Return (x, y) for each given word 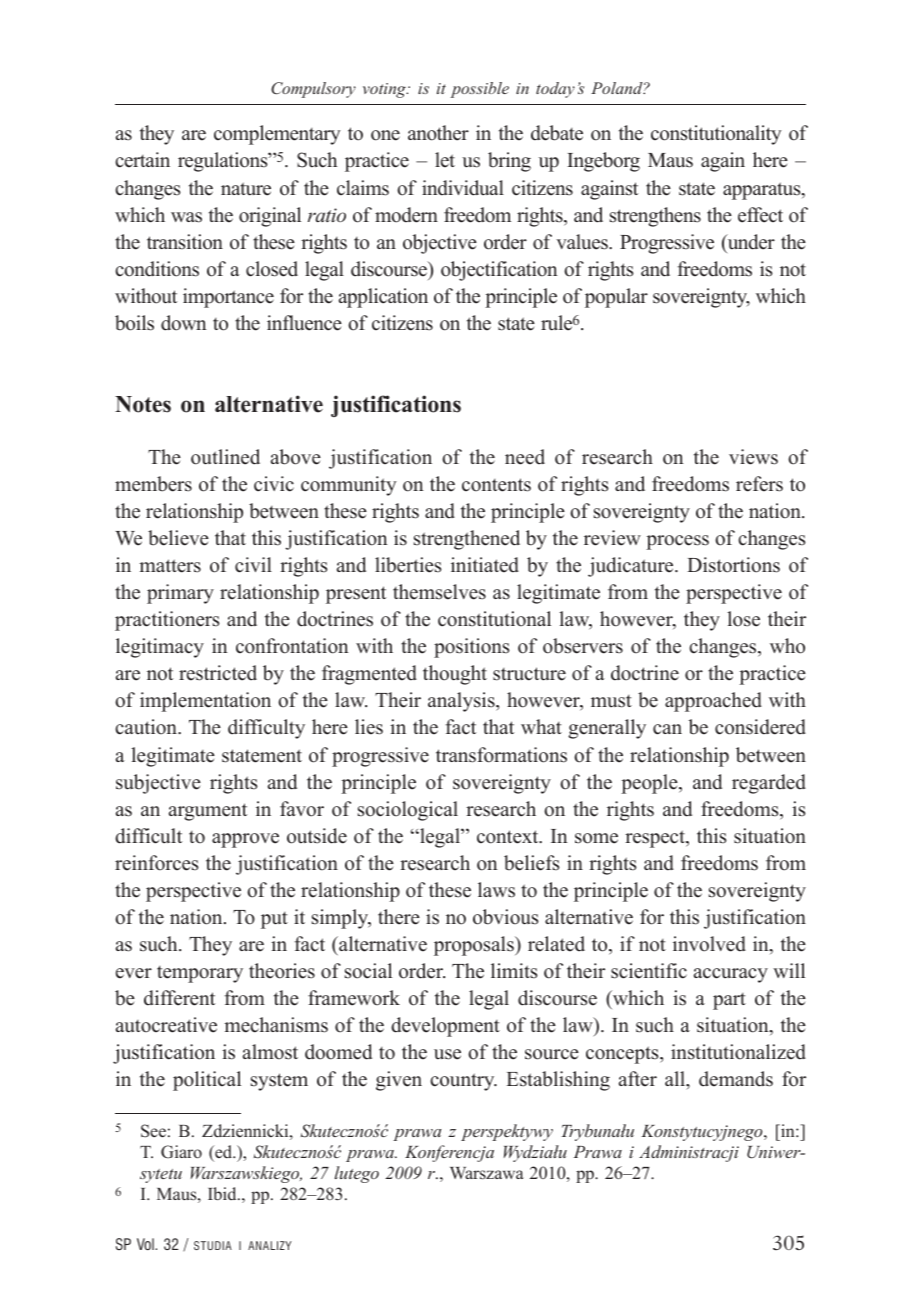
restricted (218, 673)
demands (736, 1079)
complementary (277, 135)
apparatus (763, 191)
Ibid (223, 1193)
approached (713, 702)
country (463, 1082)
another (438, 133)
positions (472, 648)
